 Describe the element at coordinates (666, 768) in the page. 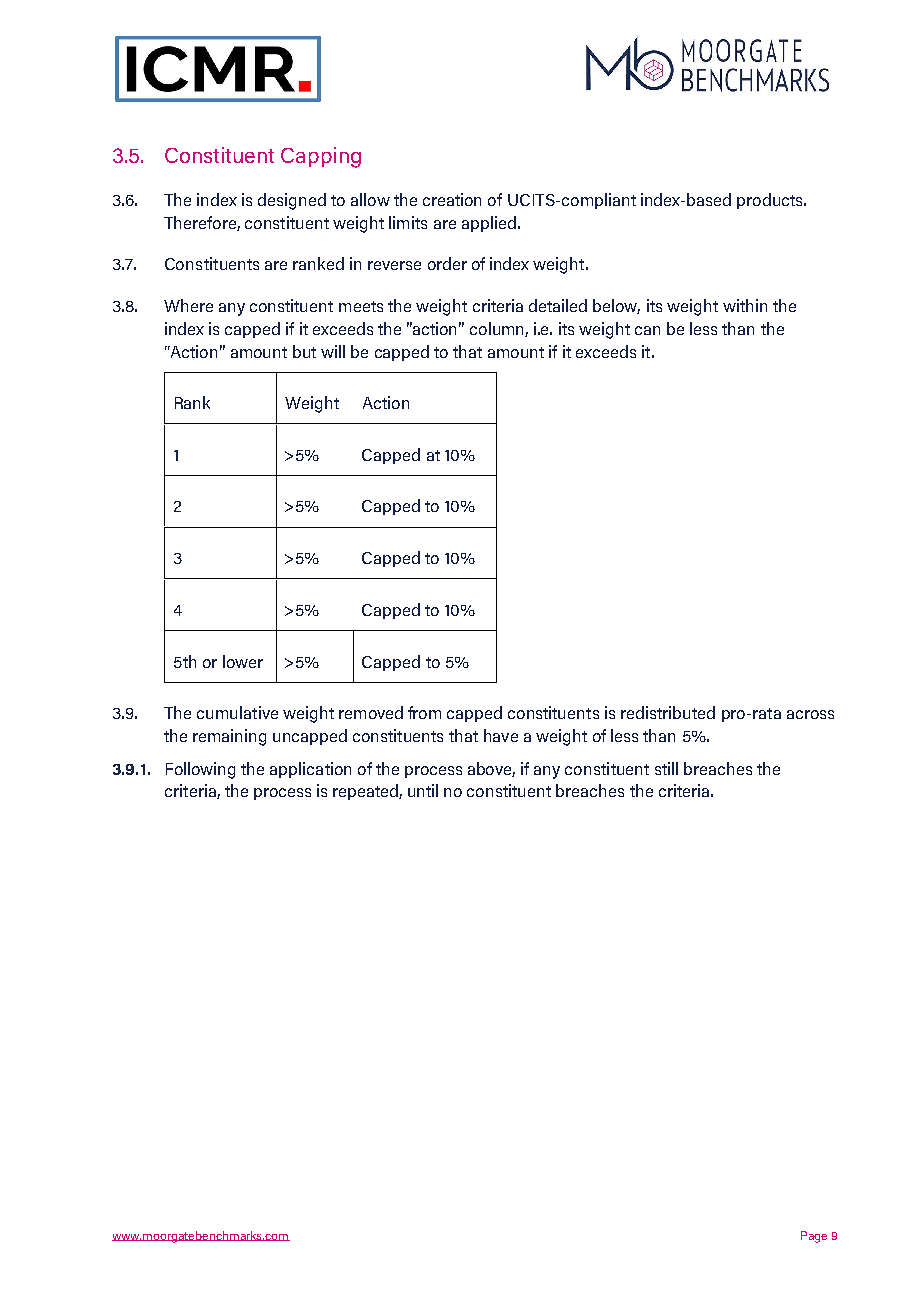

I see `still` at that location.
